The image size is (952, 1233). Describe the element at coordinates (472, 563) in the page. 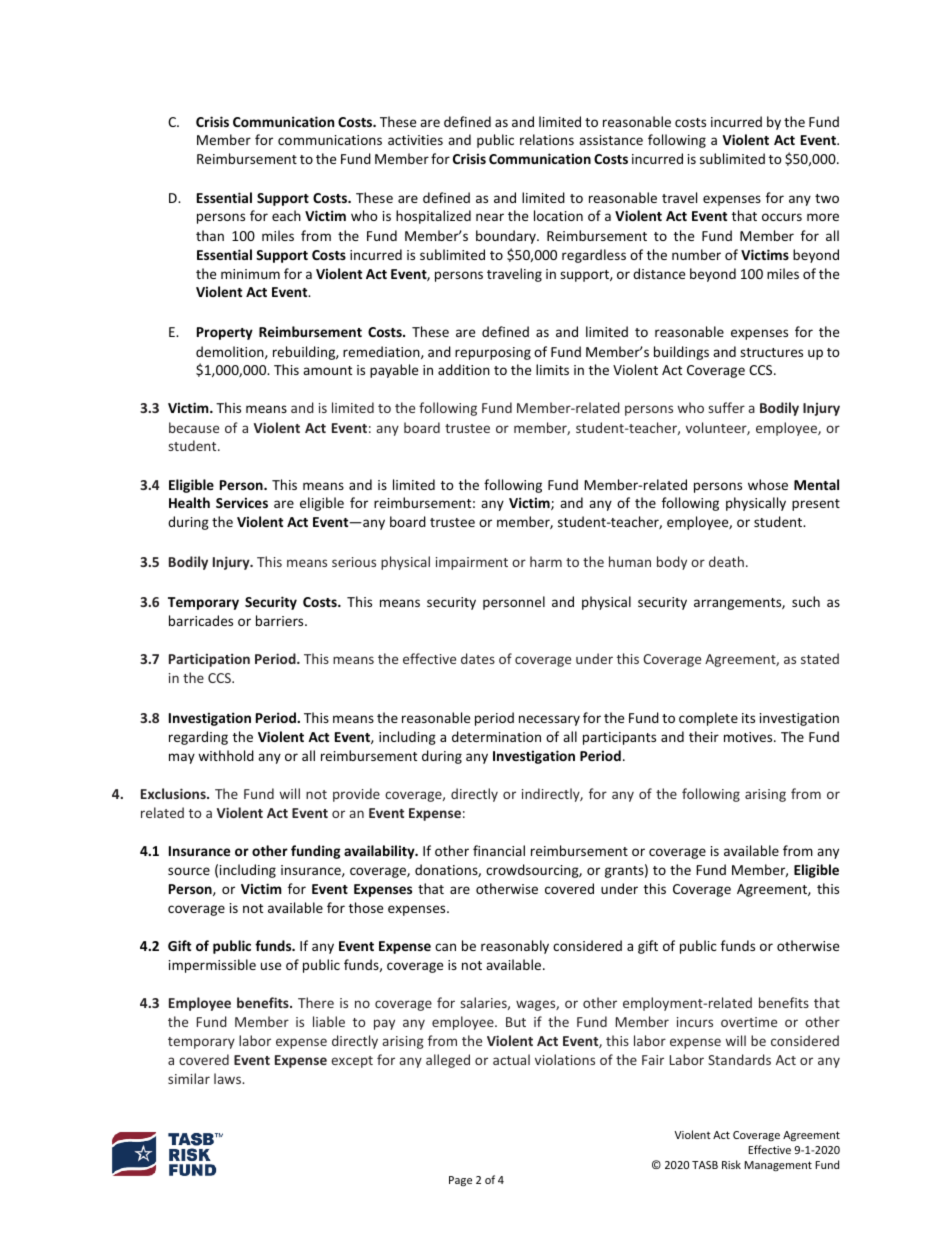

I see `impairment` at that location.
